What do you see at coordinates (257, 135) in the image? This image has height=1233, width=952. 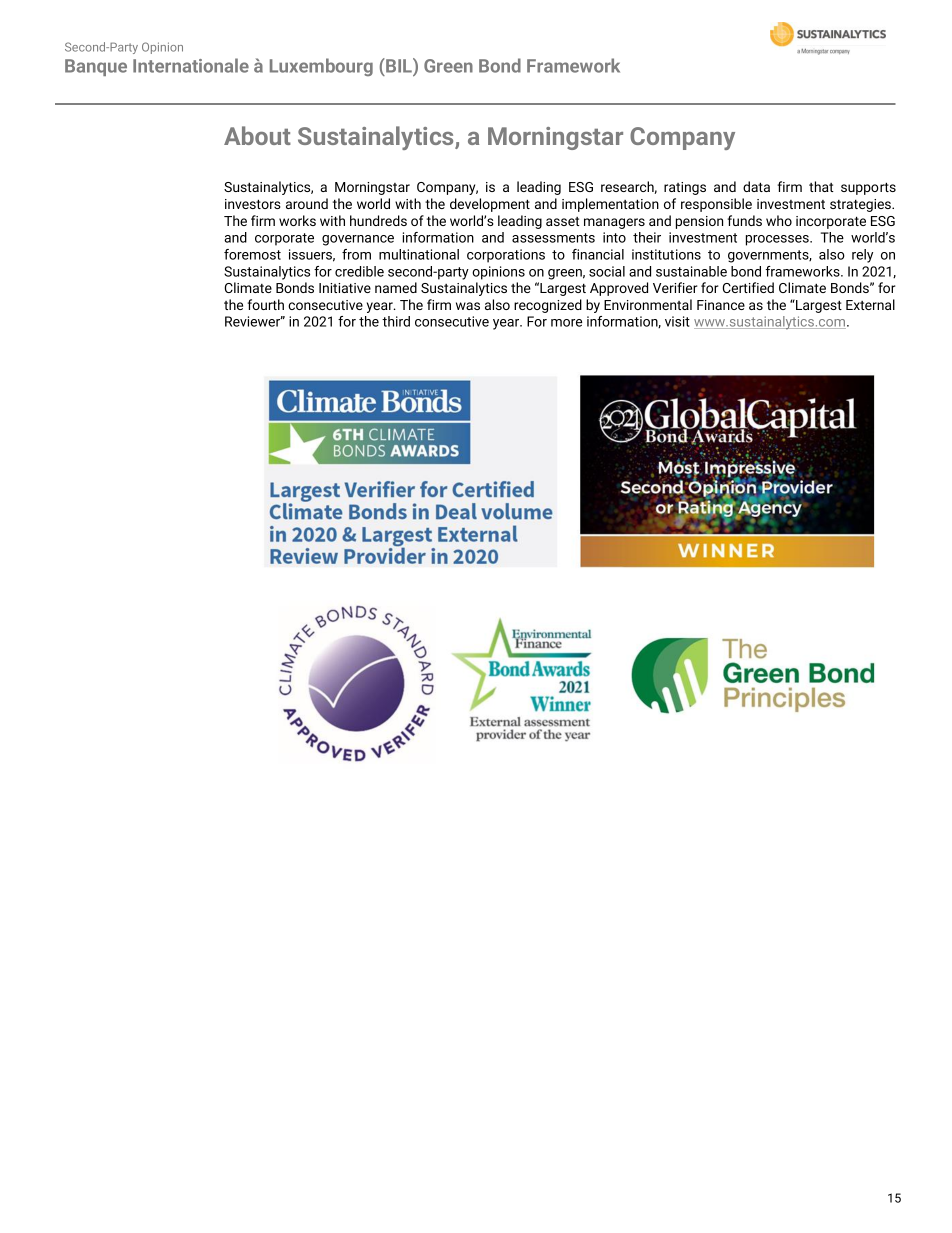 I see `About` at bounding box center [257, 135].
